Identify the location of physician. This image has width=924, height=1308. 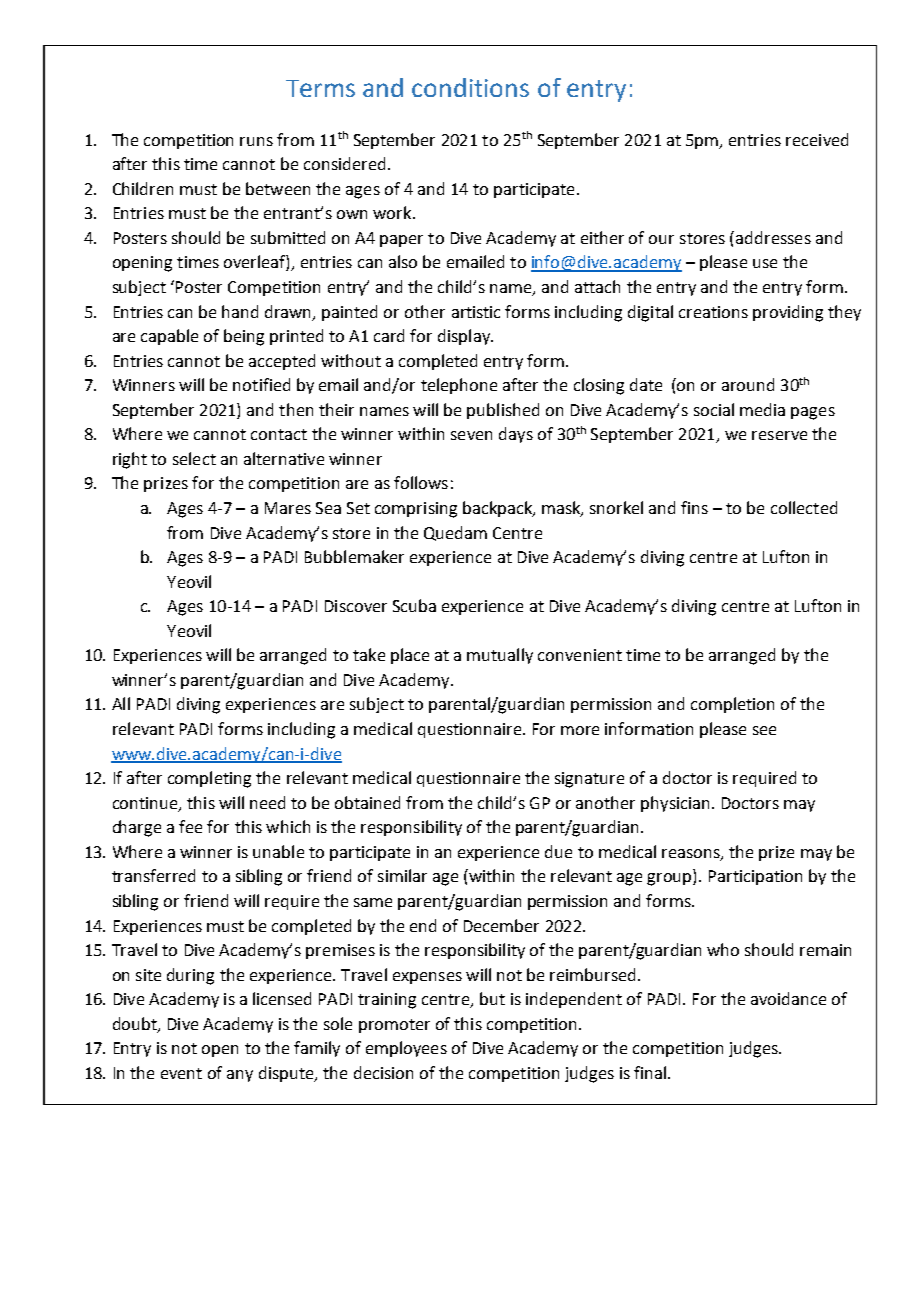
(675, 804).
